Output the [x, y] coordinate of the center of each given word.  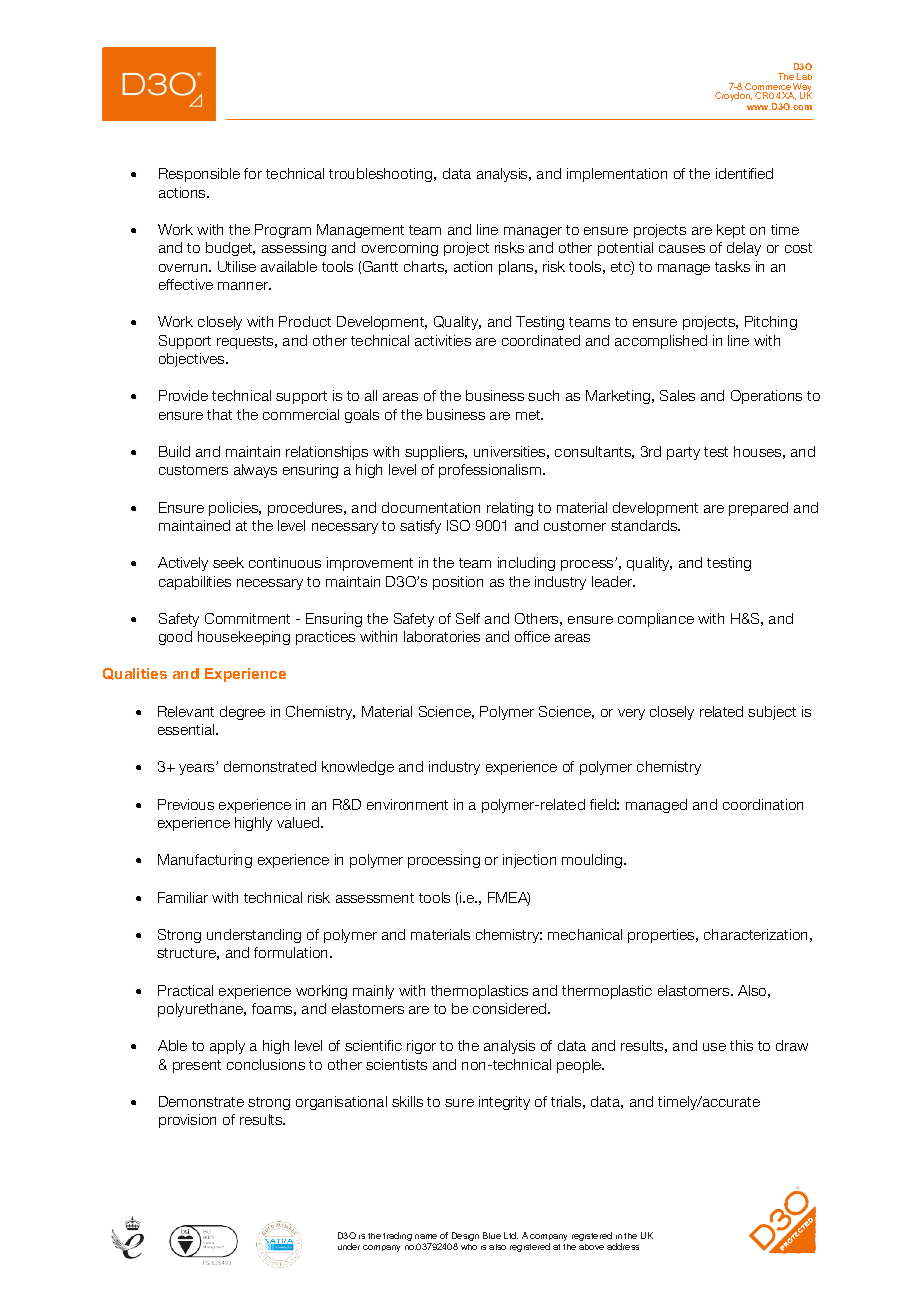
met [529, 415]
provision [187, 1121]
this [741, 1045]
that [219, 414]
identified [744, 173]
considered [511, 1008]
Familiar [183, 897]
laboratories [442, 636]
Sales [677, 395]
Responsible [199, 175]
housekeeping [244, 638]
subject [772, 713]
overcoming [400, 249]
